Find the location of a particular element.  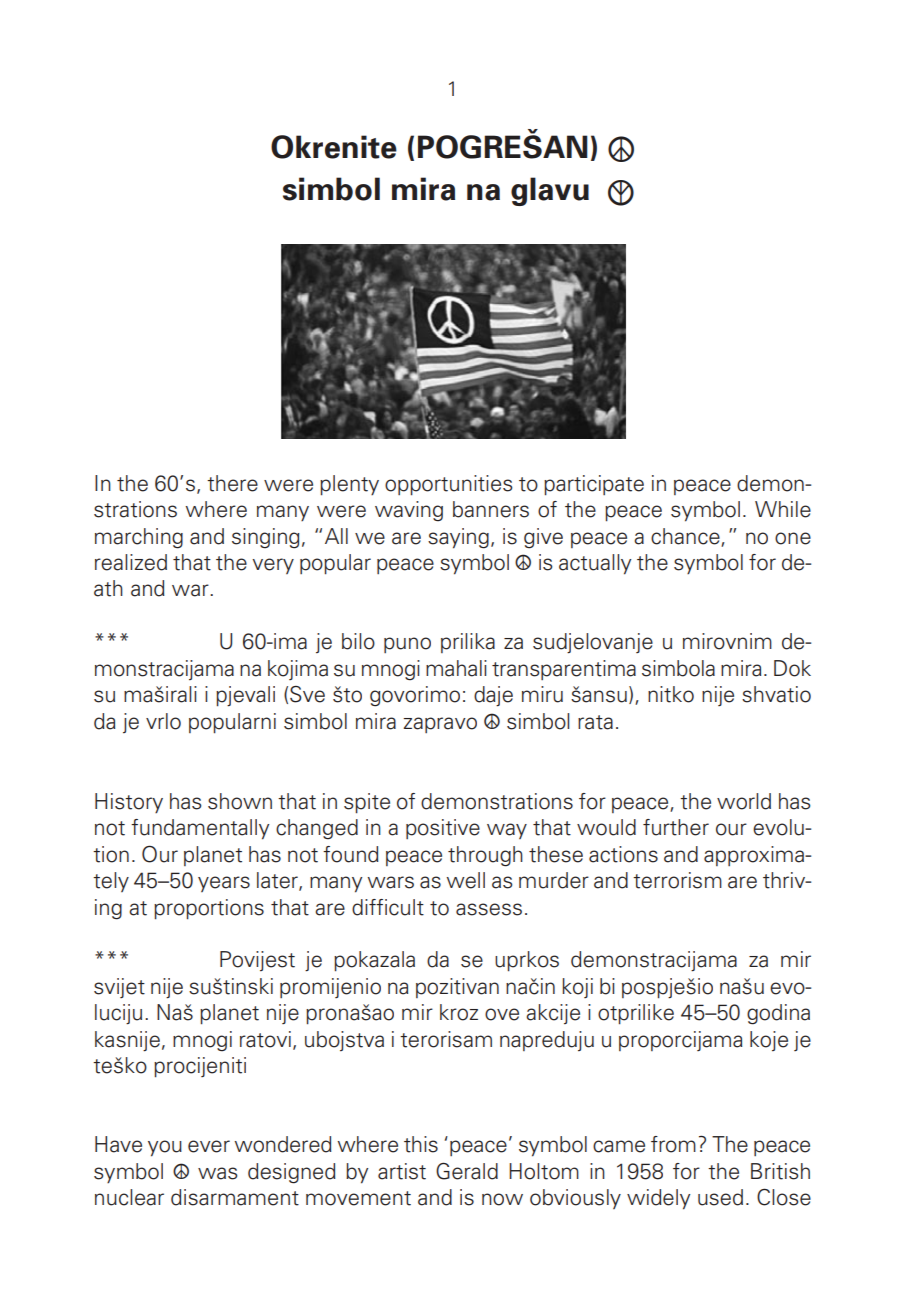

assess is located at coordinates (489, 909).
